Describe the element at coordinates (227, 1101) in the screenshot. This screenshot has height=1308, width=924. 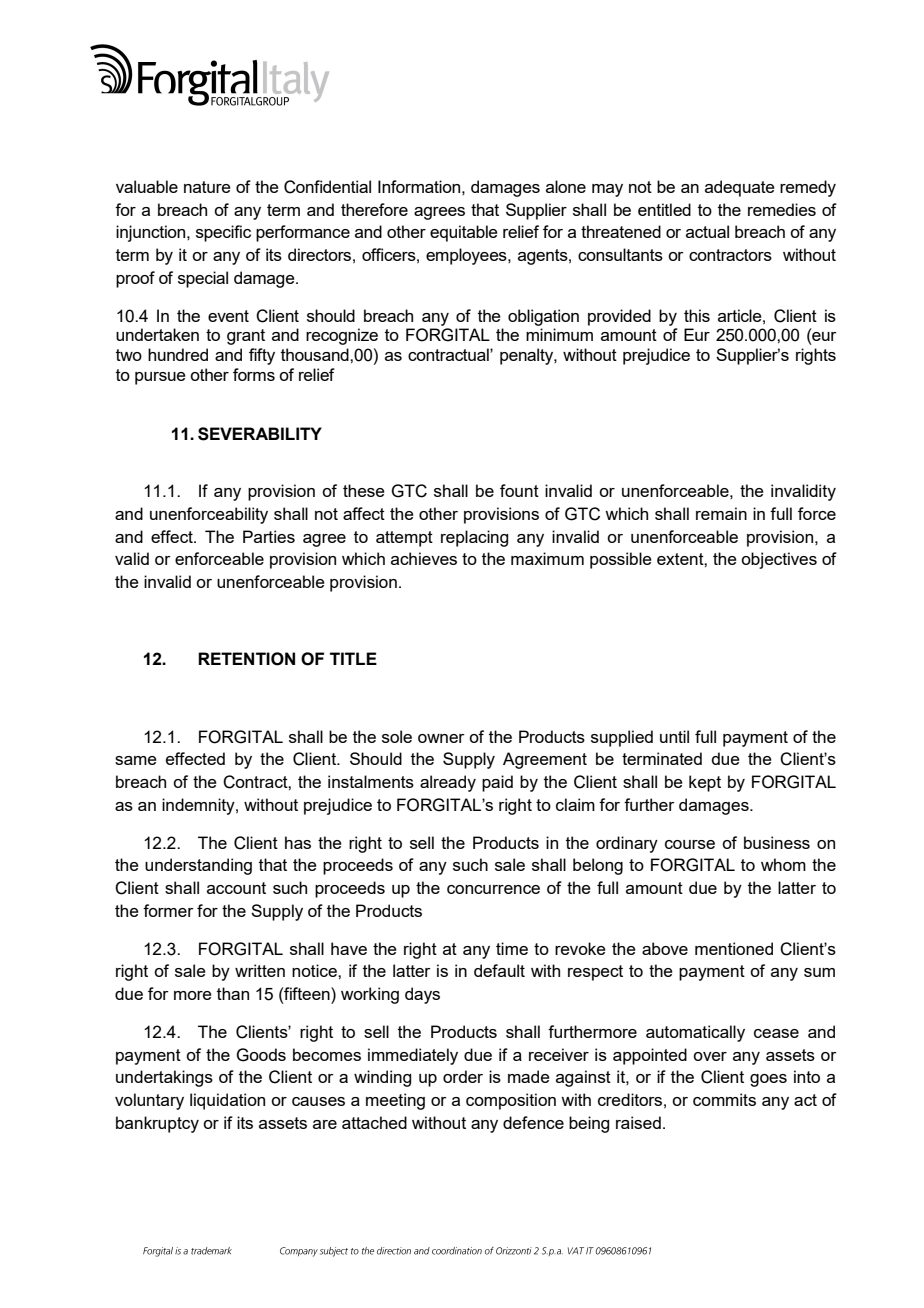
I see `liquidation` at that location.
